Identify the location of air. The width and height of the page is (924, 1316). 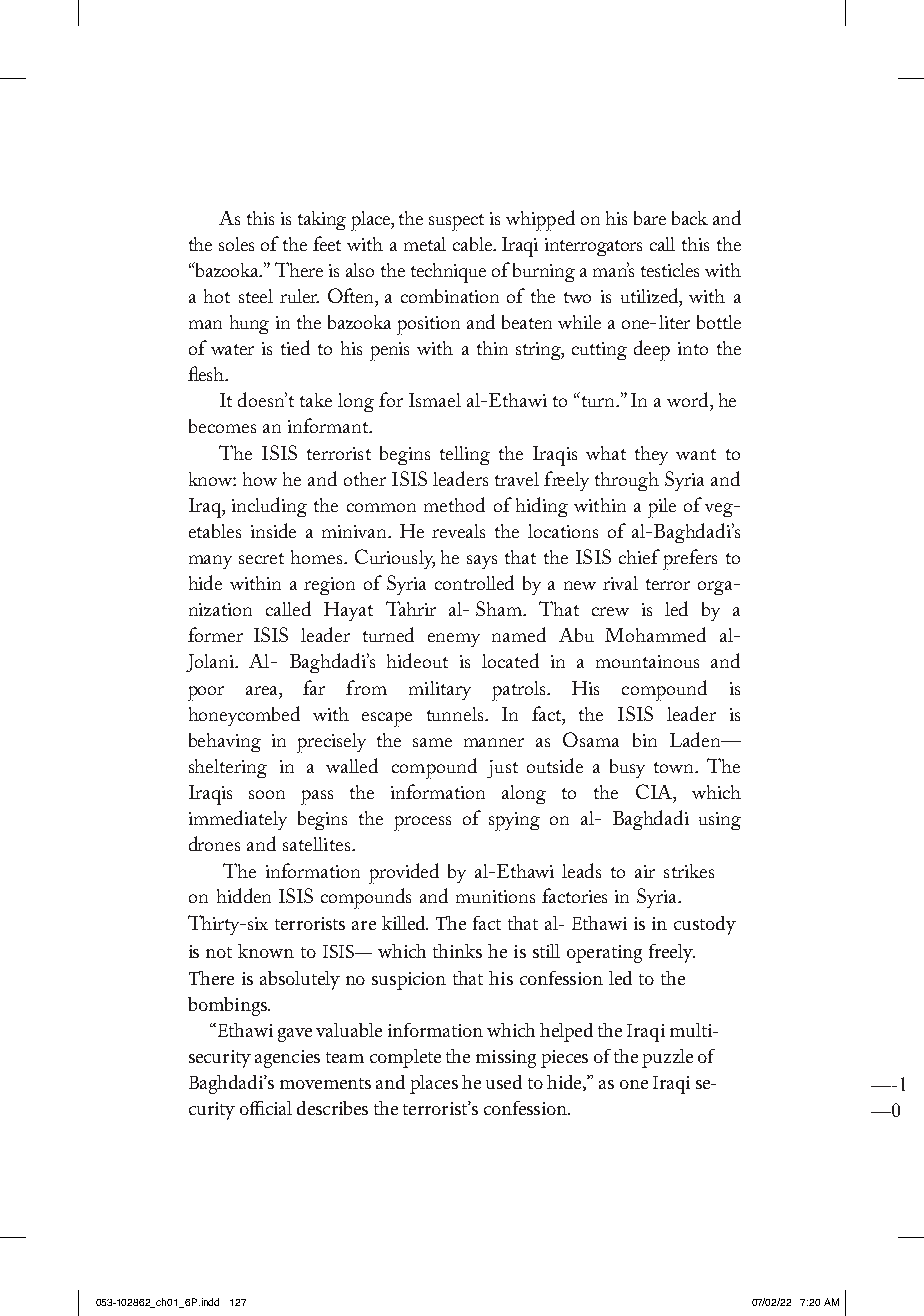
(645, 871).
